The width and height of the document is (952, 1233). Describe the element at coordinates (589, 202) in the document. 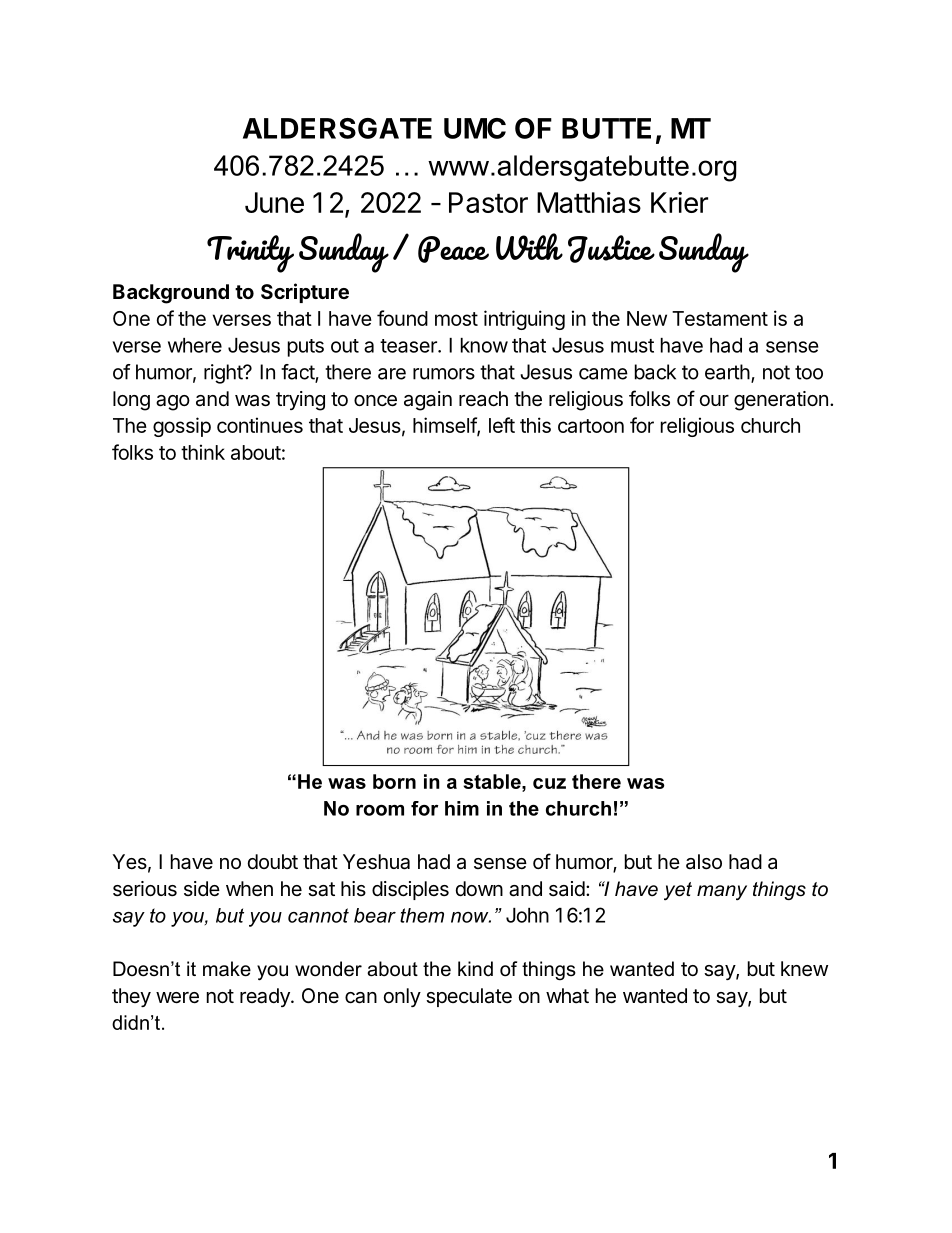

I see `Matthias` at that location.
